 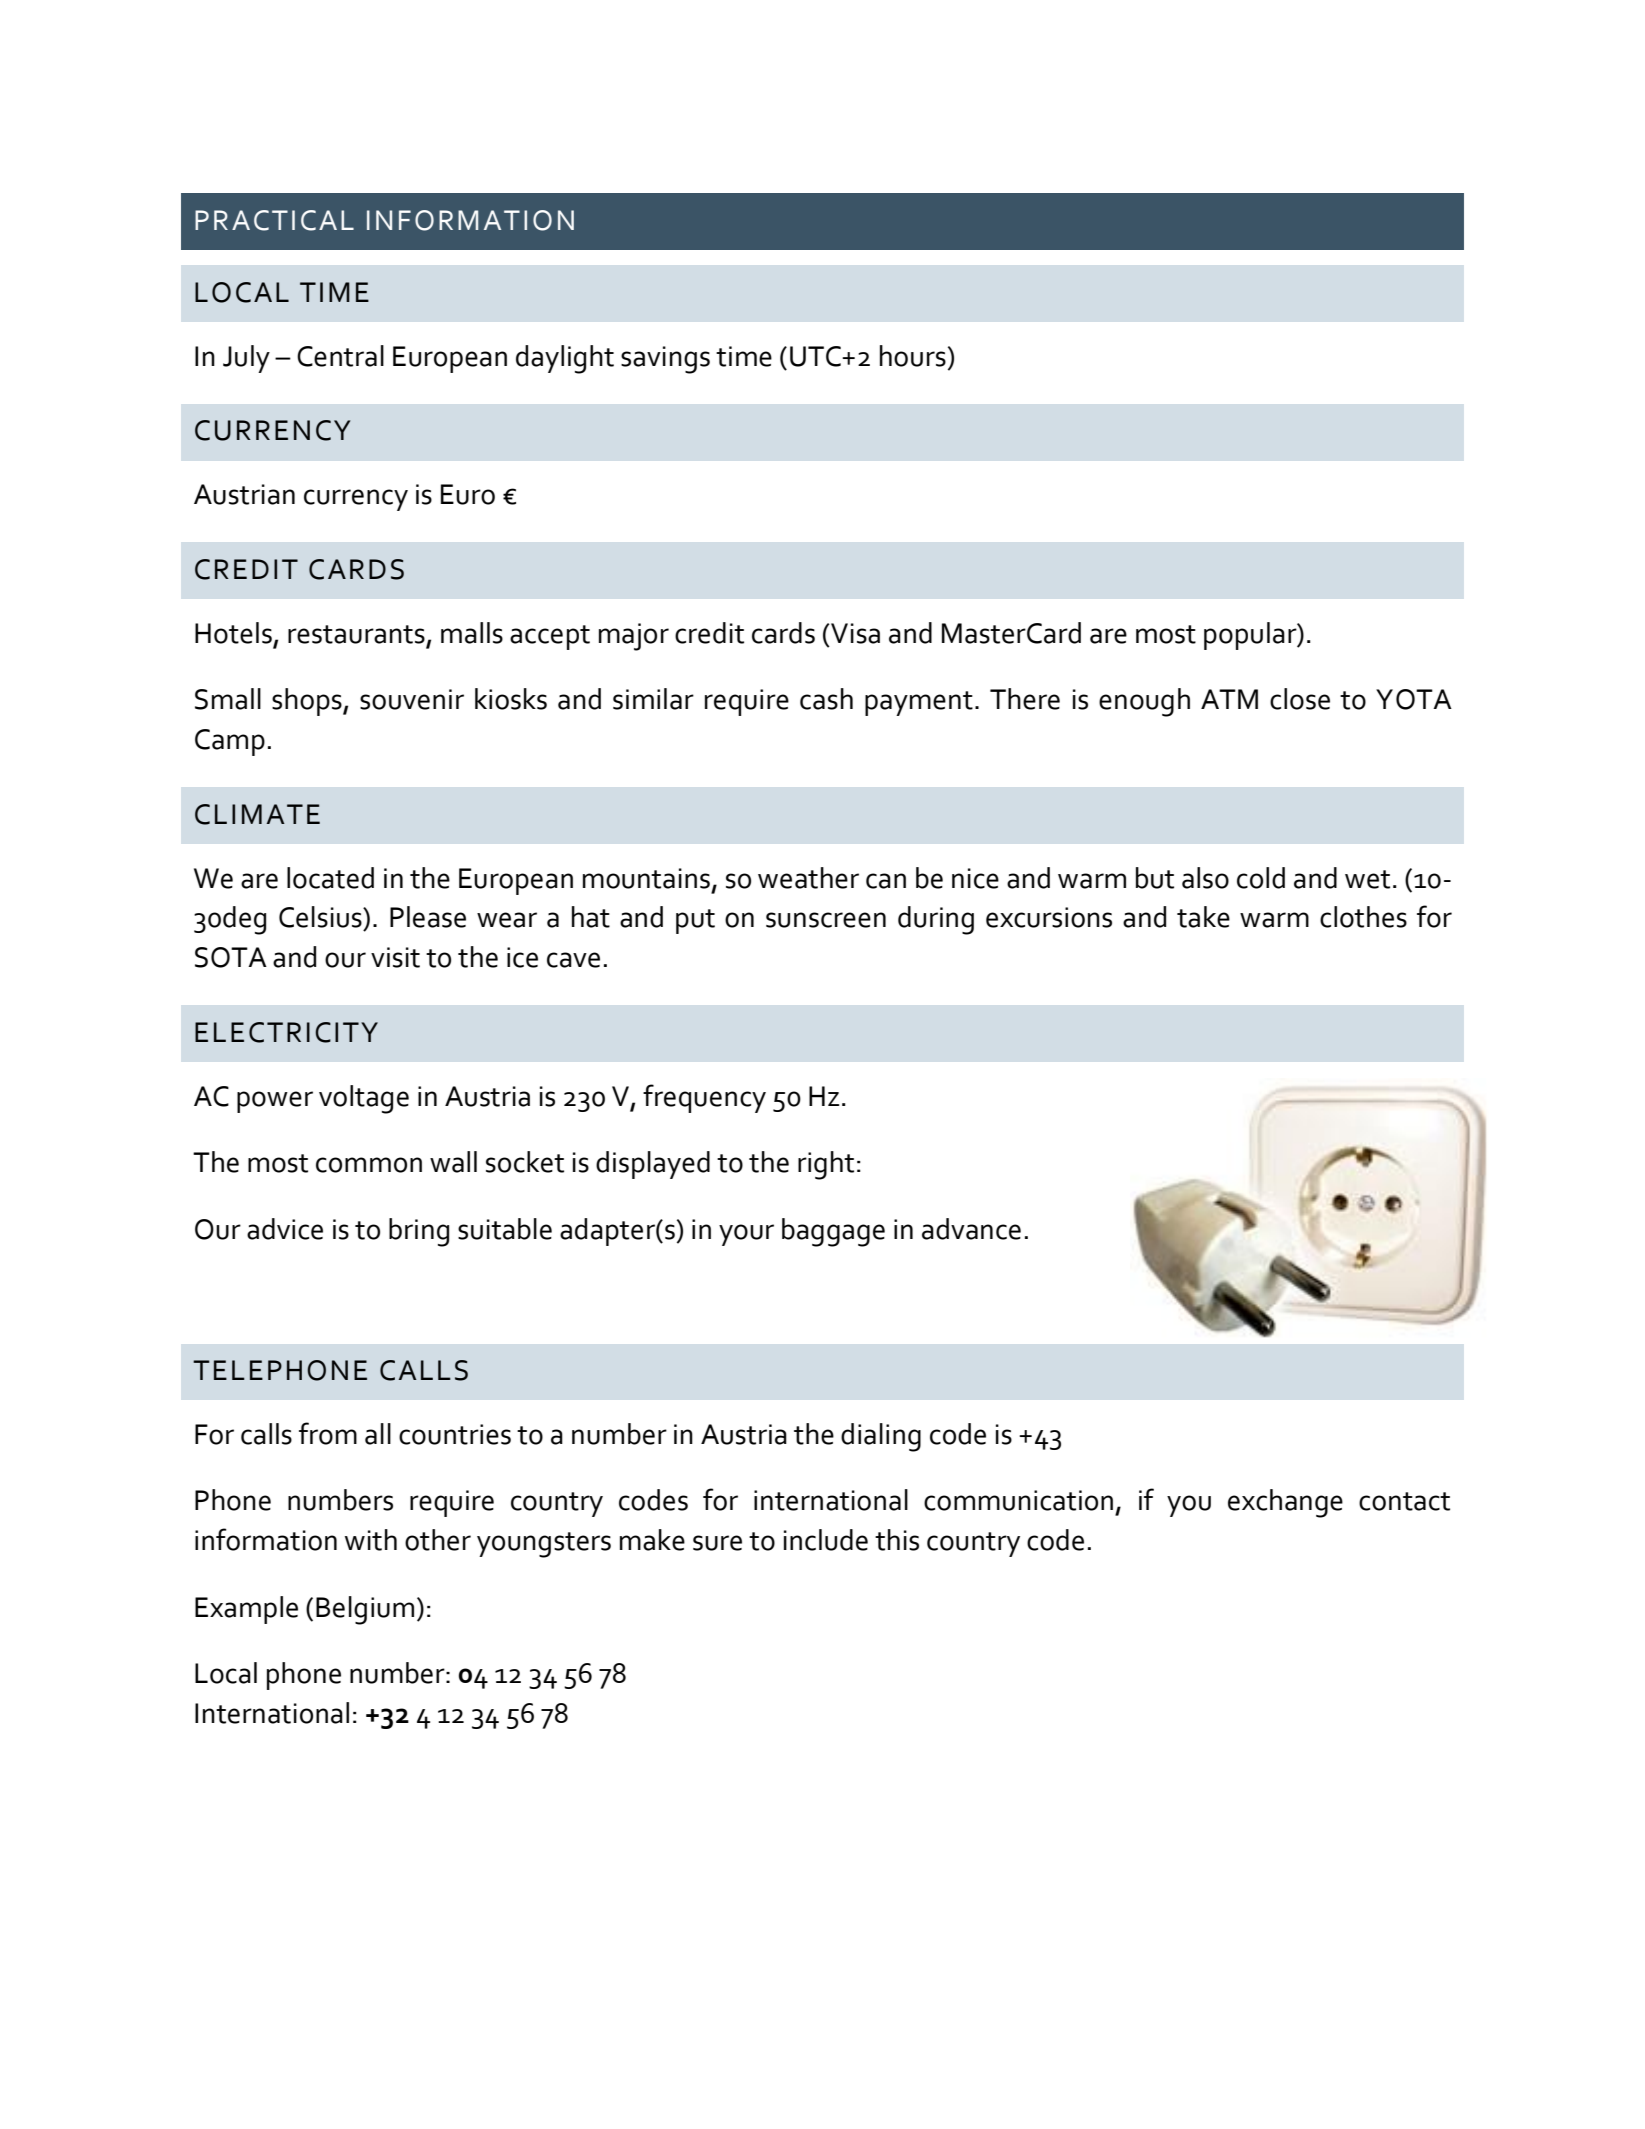 I want to click on hours, so click(x=913, y=356).
